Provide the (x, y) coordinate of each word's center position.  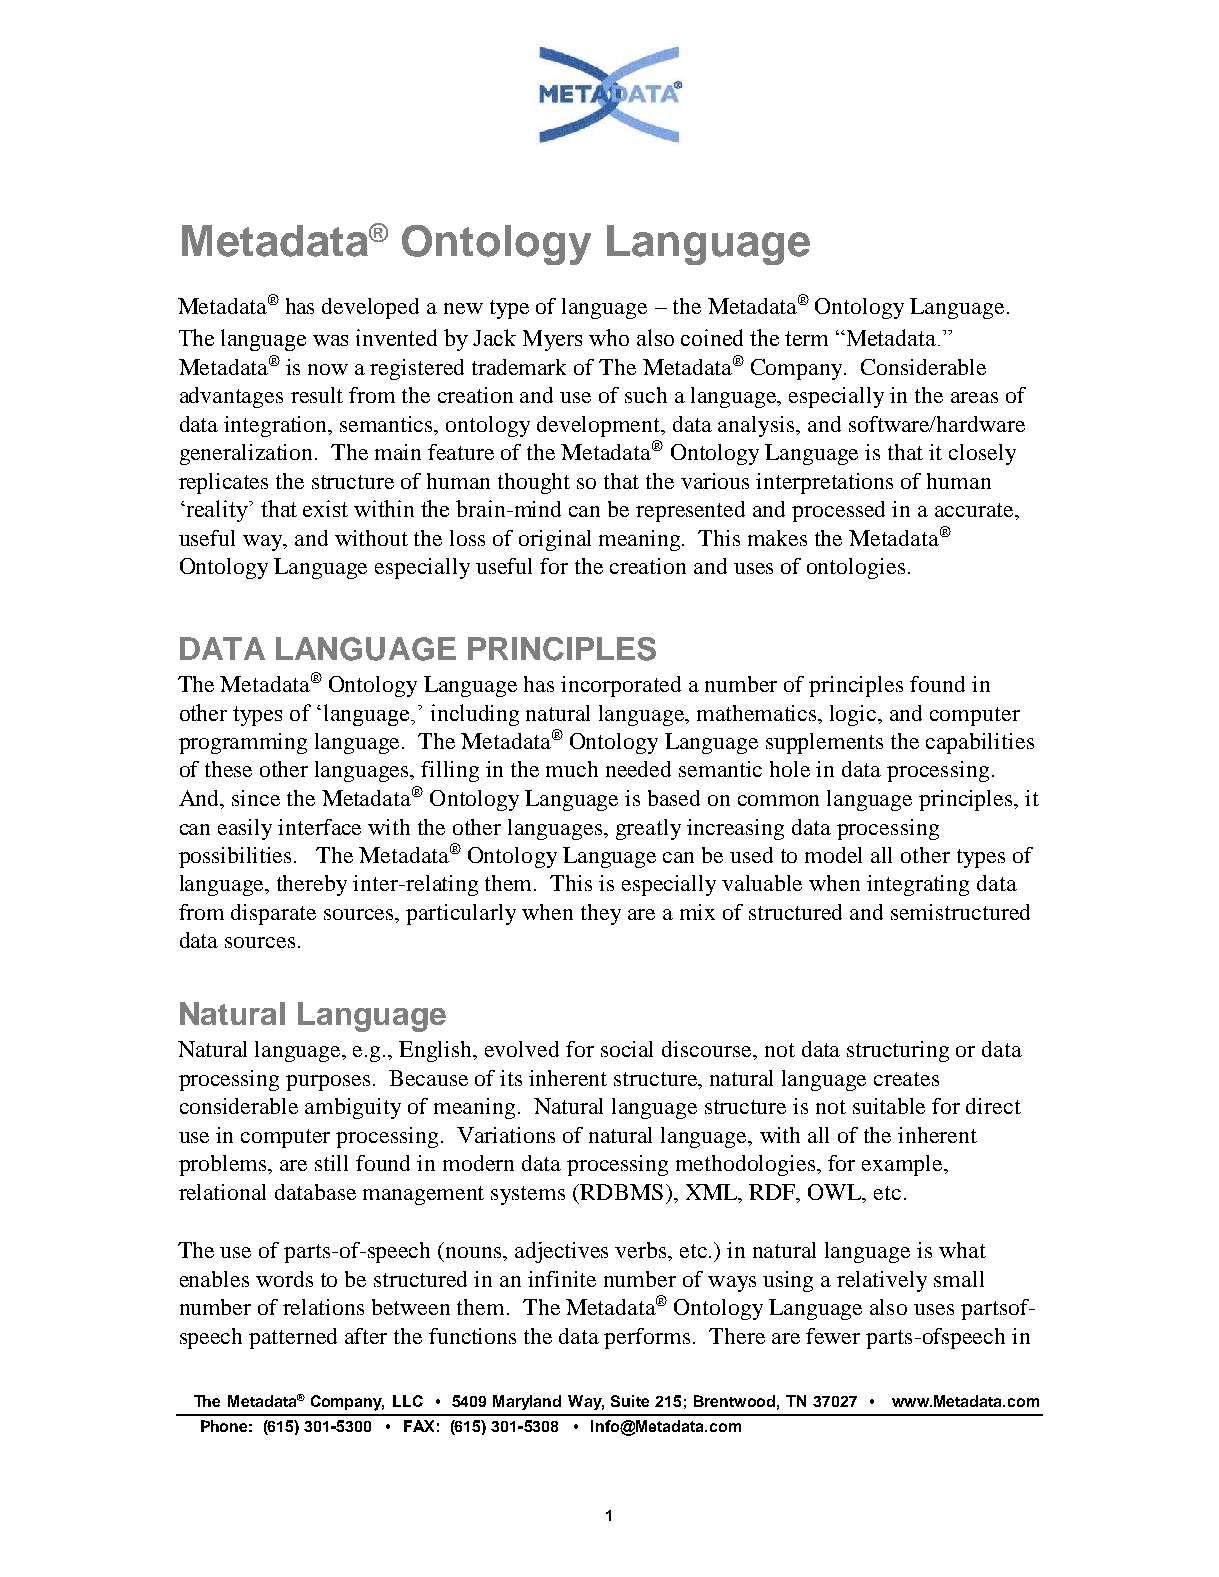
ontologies (856, 568)
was (330, 340)
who (609, 337)
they (601, 914)
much (572, 769)
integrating (918, 885)
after (366, 1336)
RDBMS (620, 1192)
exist (325, 508)
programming (243, 743)
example (904, 1165)
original (555, 540)
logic (854, 715)
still (331, 1163)
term (806, 338)
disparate (273, 914)
